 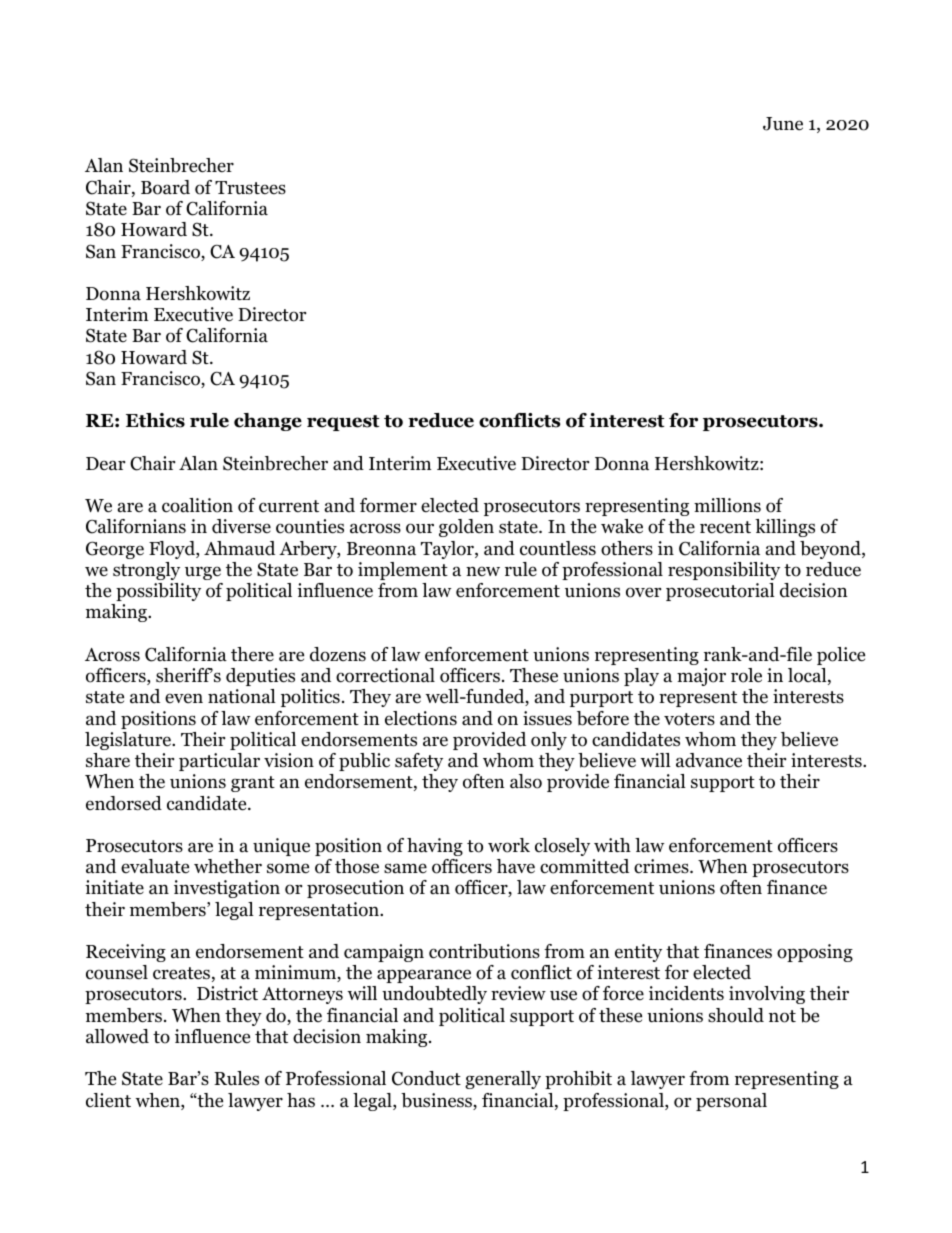 What do you see at coordinates (343, 423) in the screenshot?
I see `request` at bounding box center [343, 423].
